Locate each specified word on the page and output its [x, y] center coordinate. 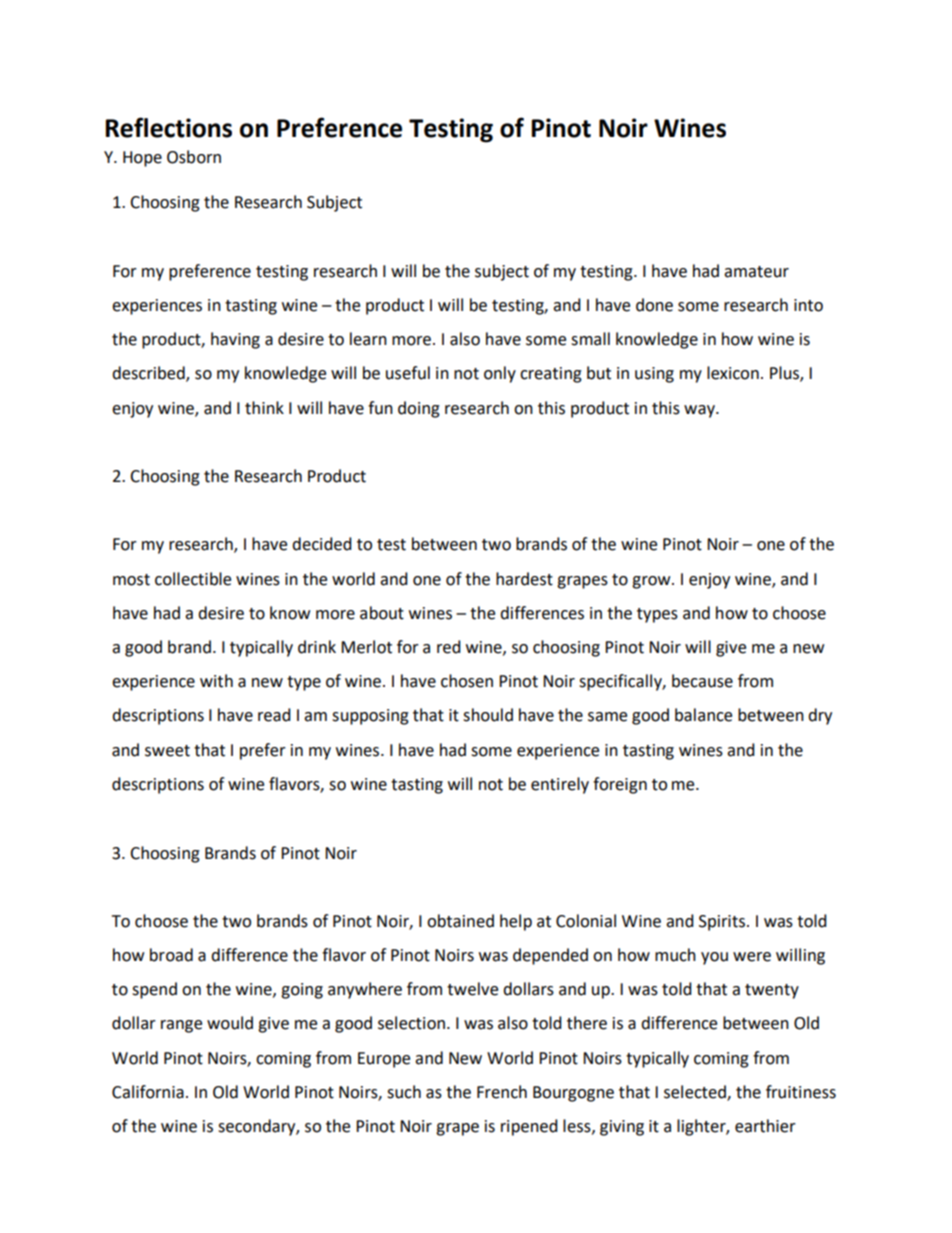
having [235, 340]
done [654, 305]
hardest [524, 579]
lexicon [733, 373]
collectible [193, 579]
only [500, 374]
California [148, 1092]
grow [652, 582]
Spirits [722, 923]
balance [703, 715]
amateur [756, 272]
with [216, 681]
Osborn [194, 157]
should [488, 715]
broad [171, 955]
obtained [460, 921]
